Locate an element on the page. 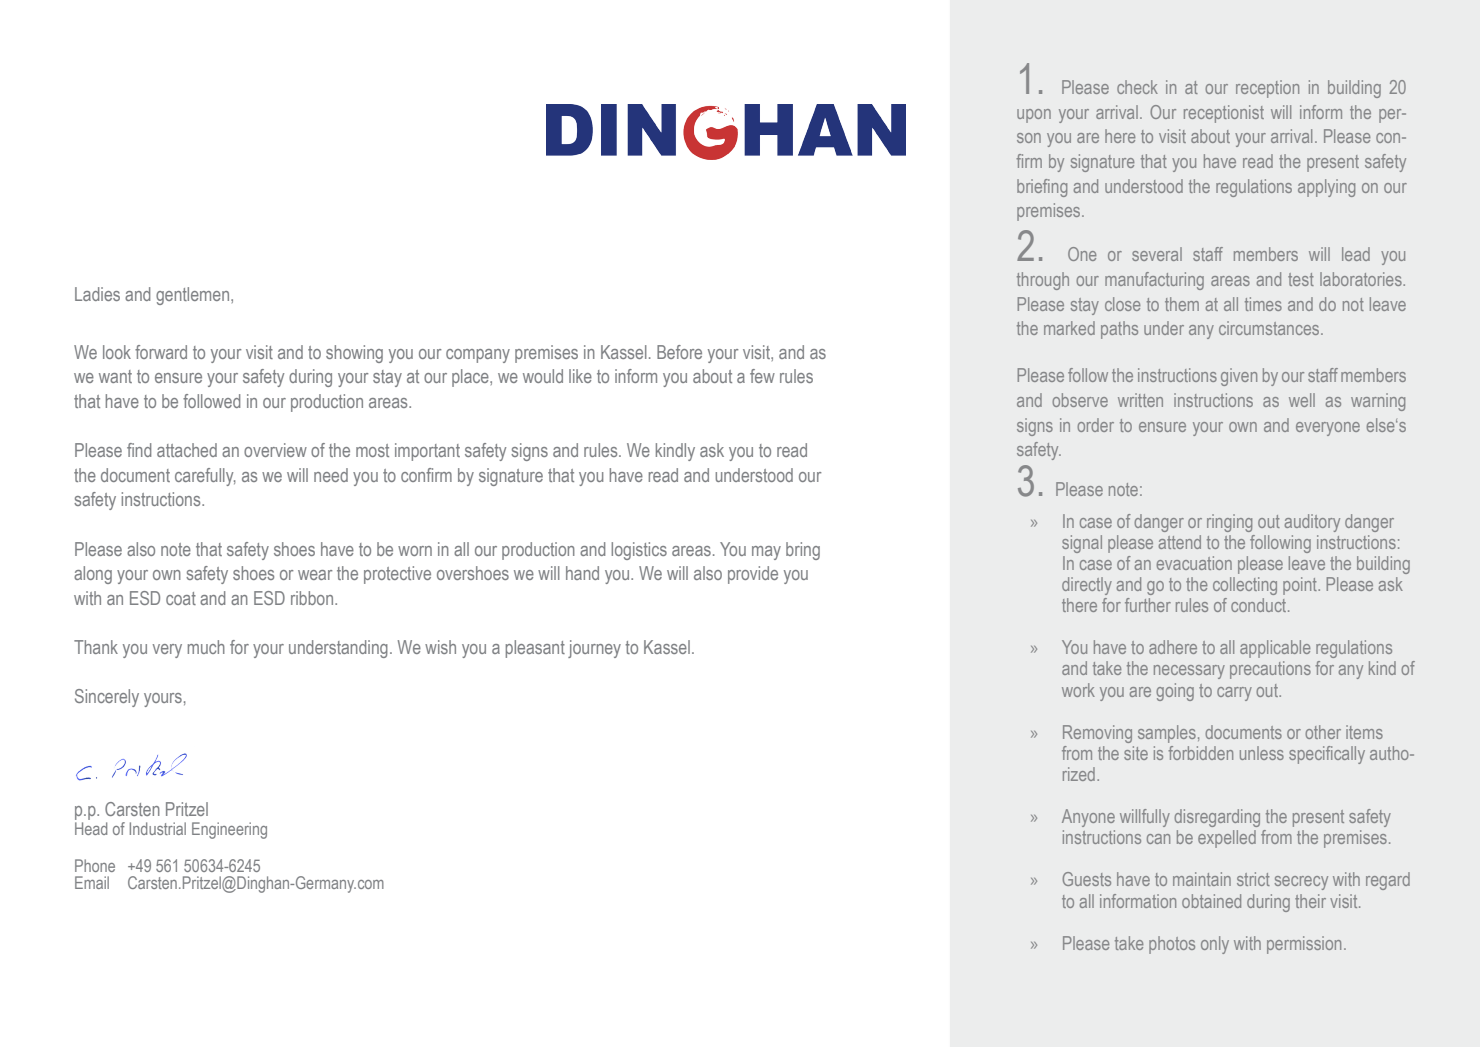 The image size is (1480, 1047). given is located at coordinates (1239, 377).
